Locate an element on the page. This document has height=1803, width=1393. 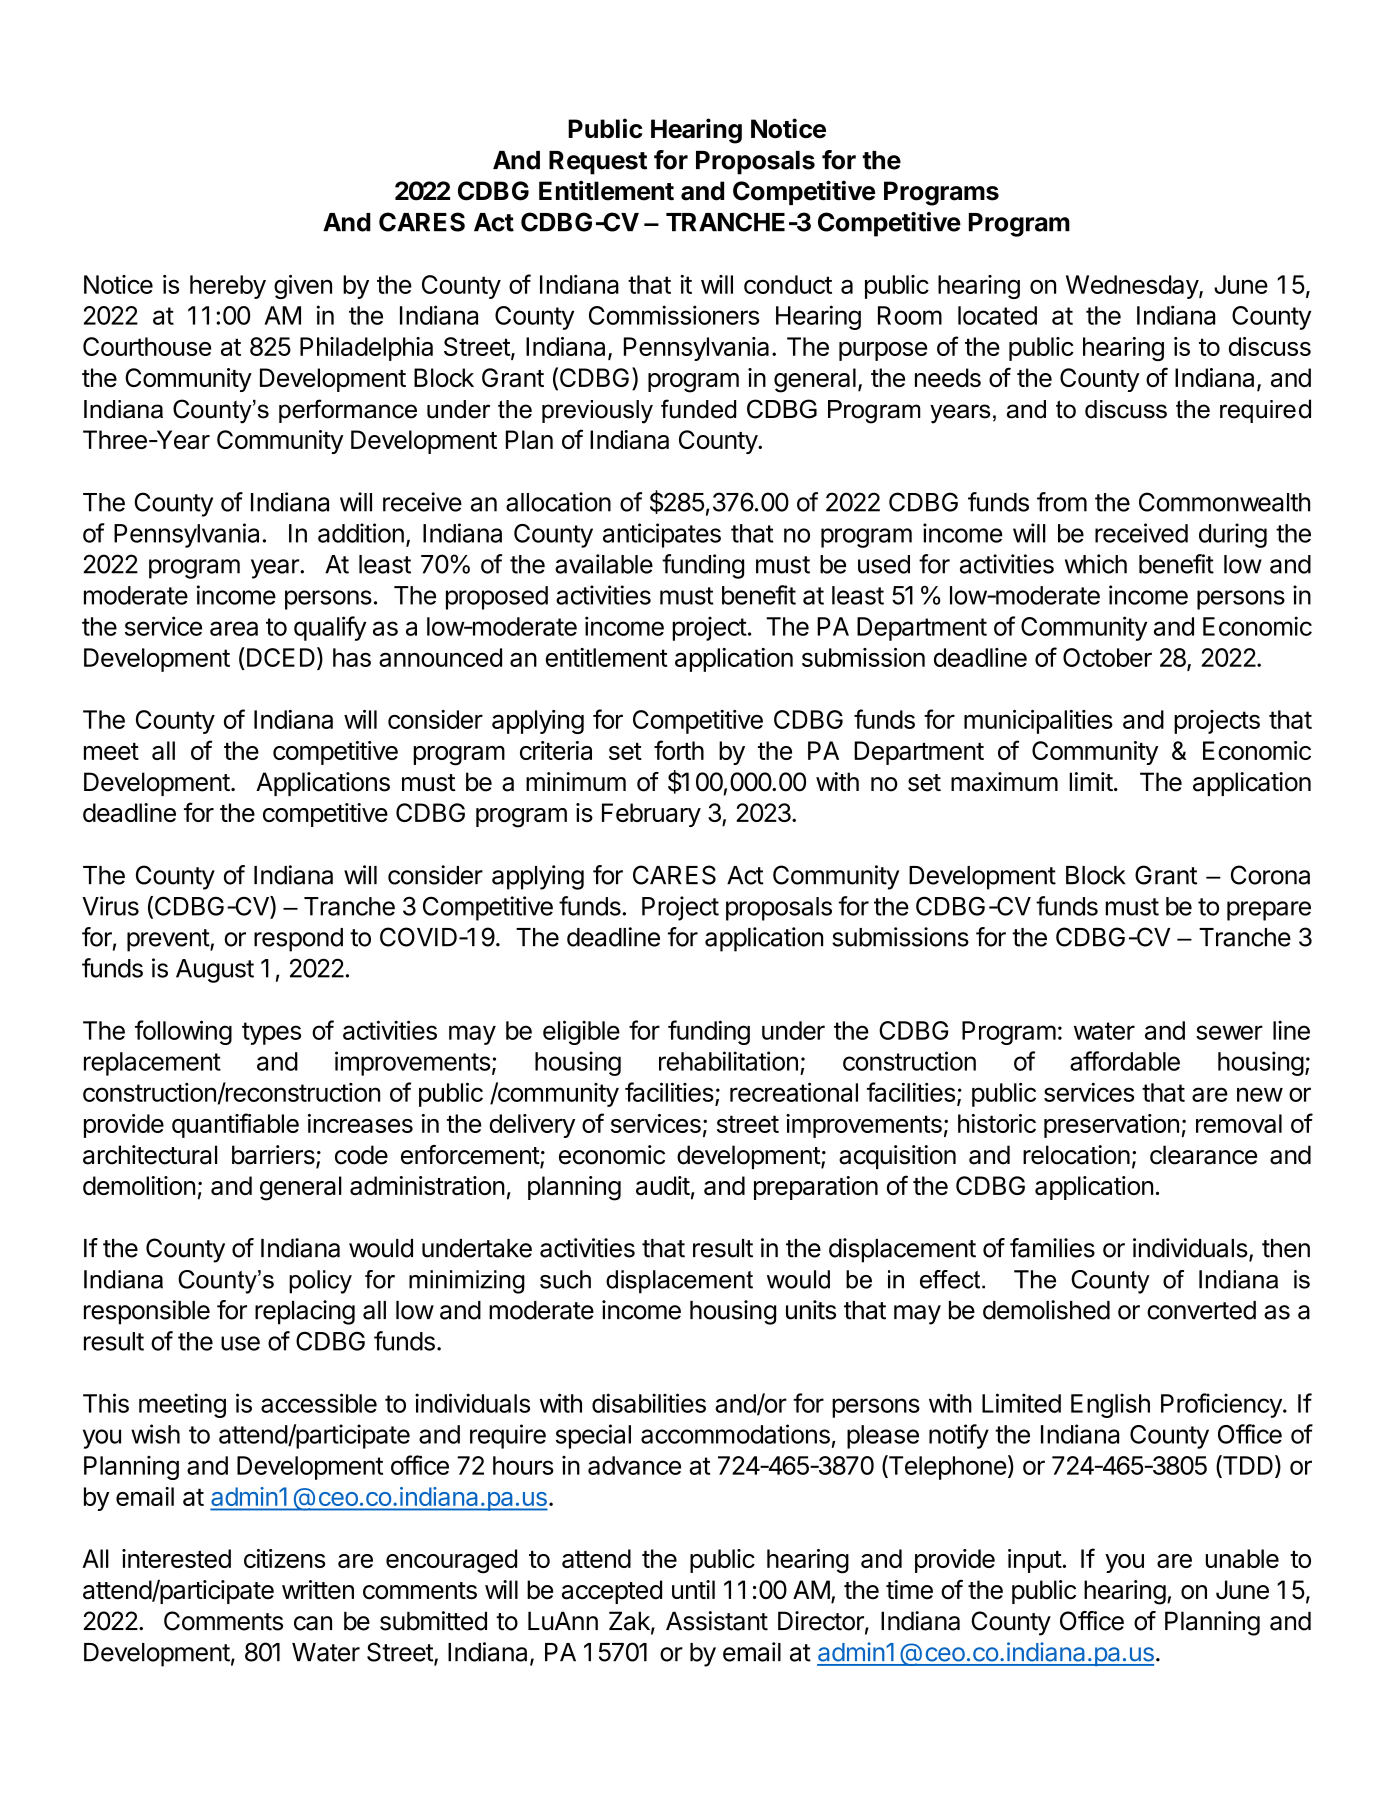
unable is located at coordinates (1242, 1558).
